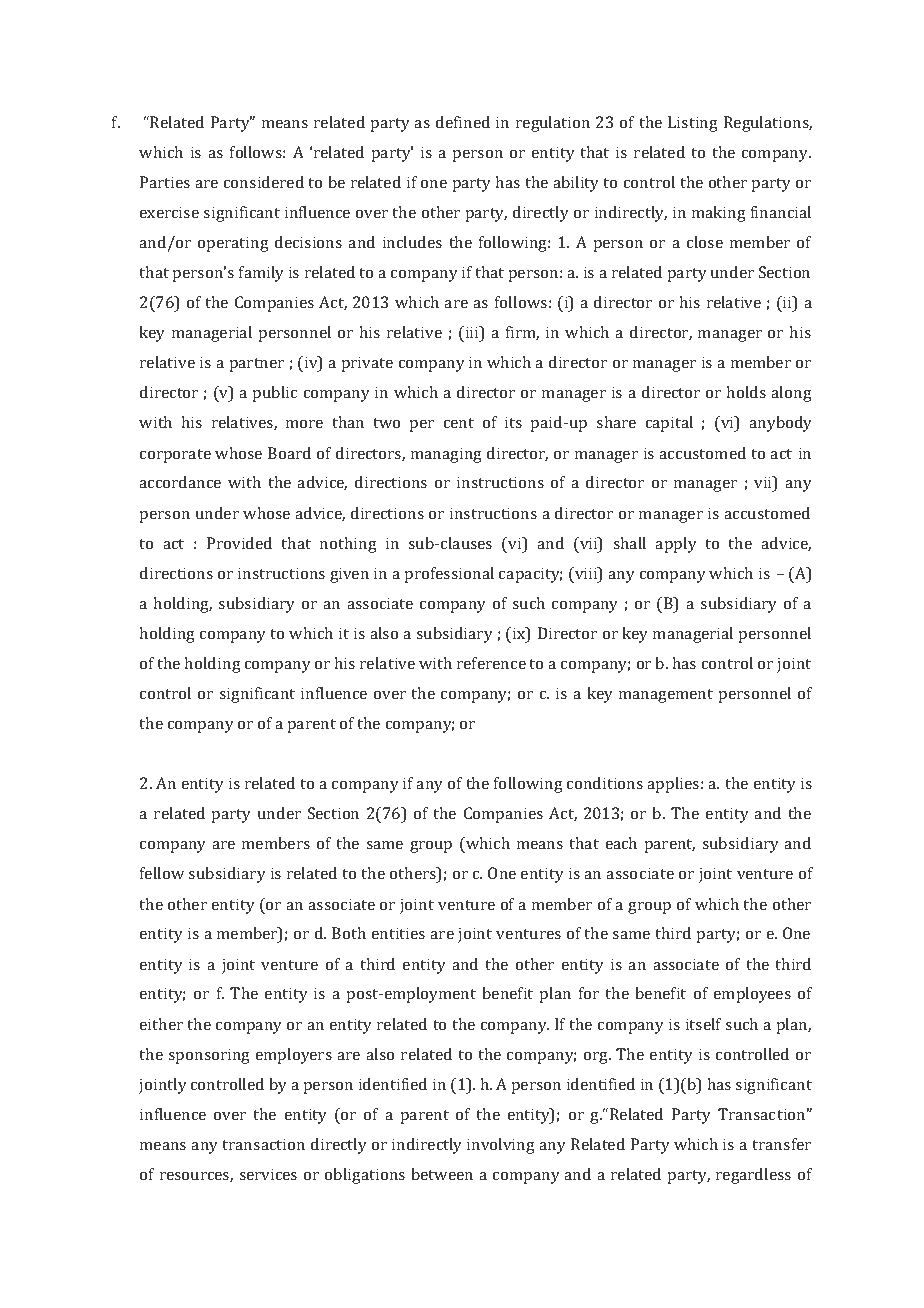 This page has height=1308, width=924. What do you see at coordinates (459, 423) in the page?
I see `cent` at bounding box center [459, 423].
